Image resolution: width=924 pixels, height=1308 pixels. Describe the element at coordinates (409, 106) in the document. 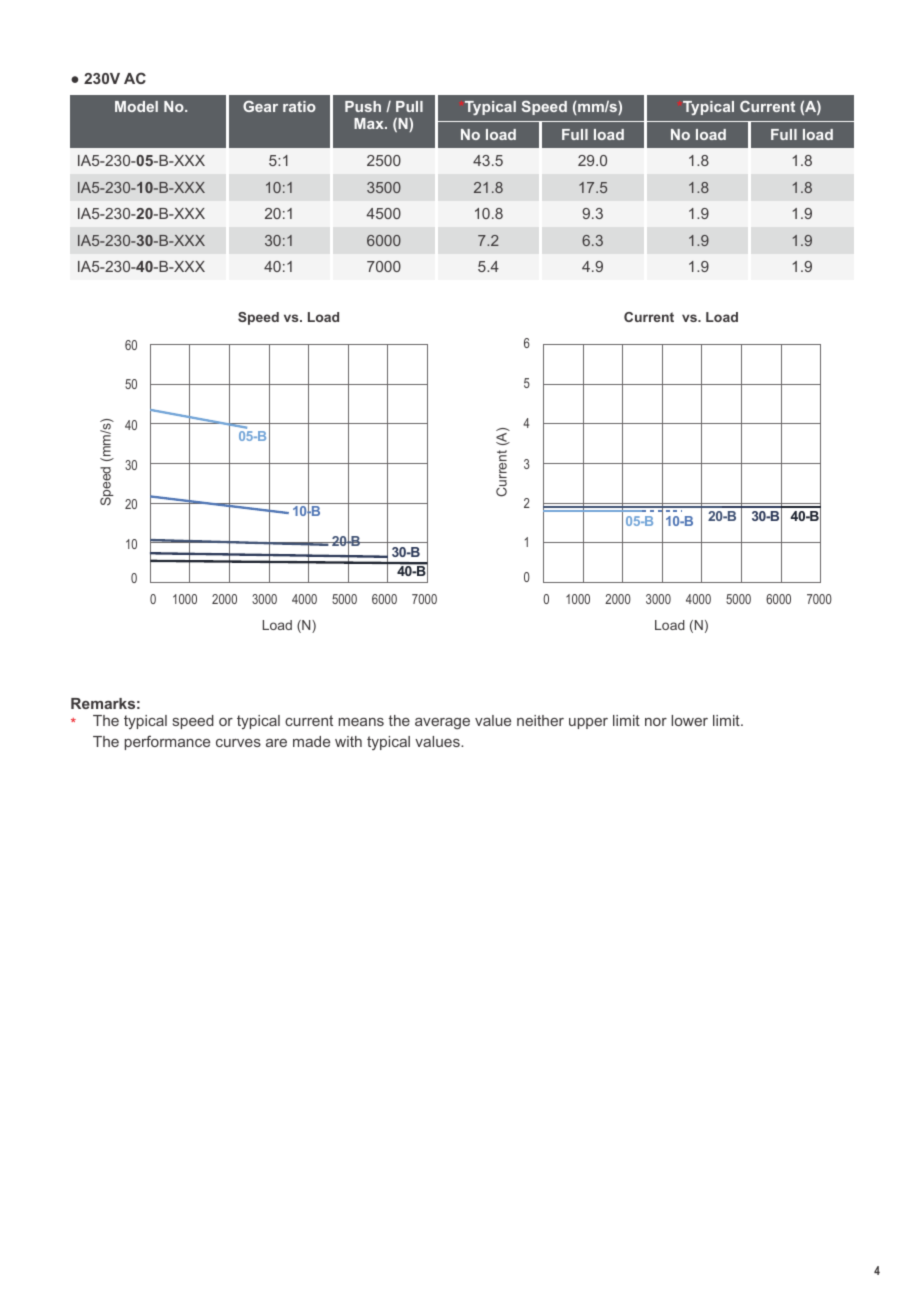

I see `Pull` at that location.
